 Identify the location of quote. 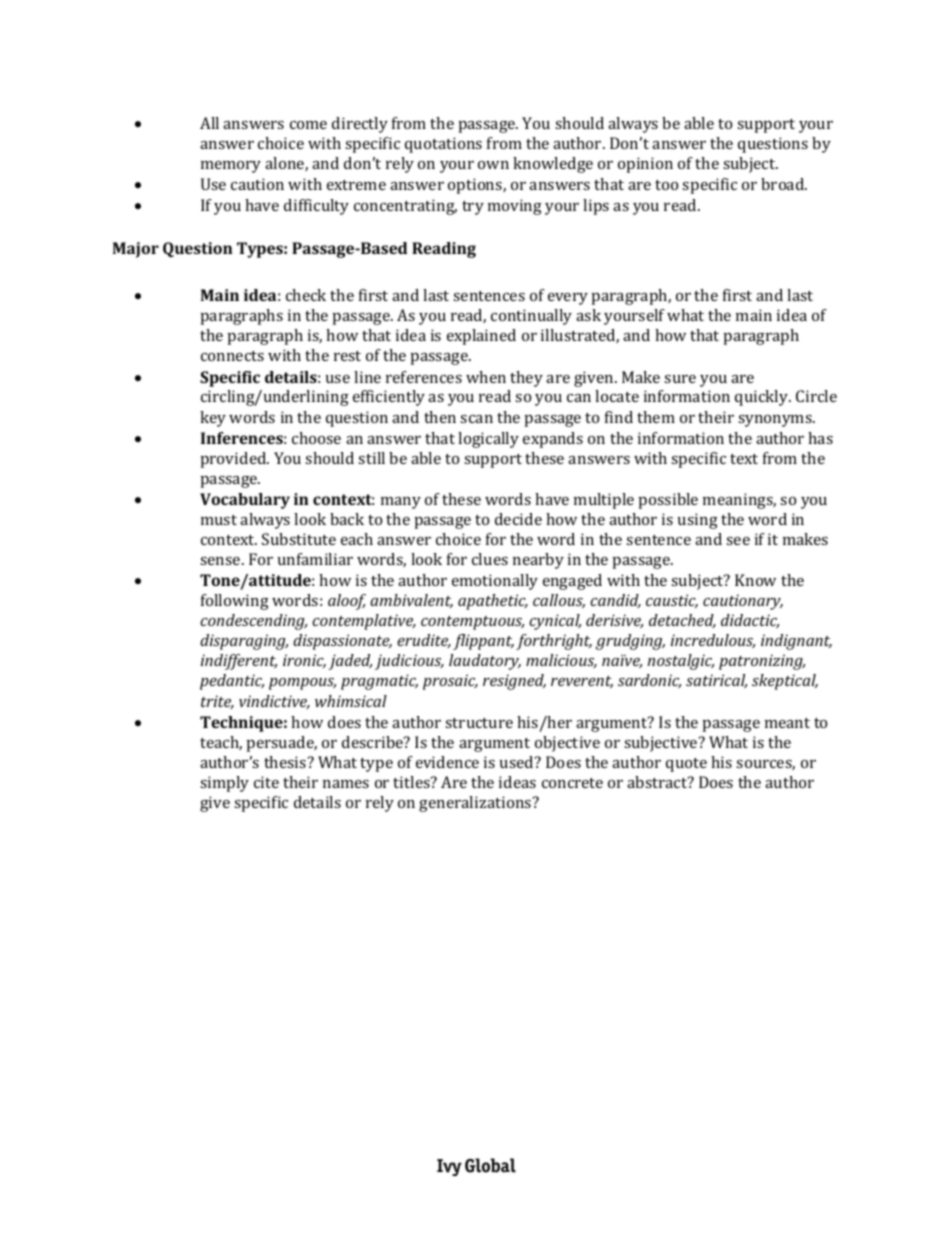
(686, 765).
